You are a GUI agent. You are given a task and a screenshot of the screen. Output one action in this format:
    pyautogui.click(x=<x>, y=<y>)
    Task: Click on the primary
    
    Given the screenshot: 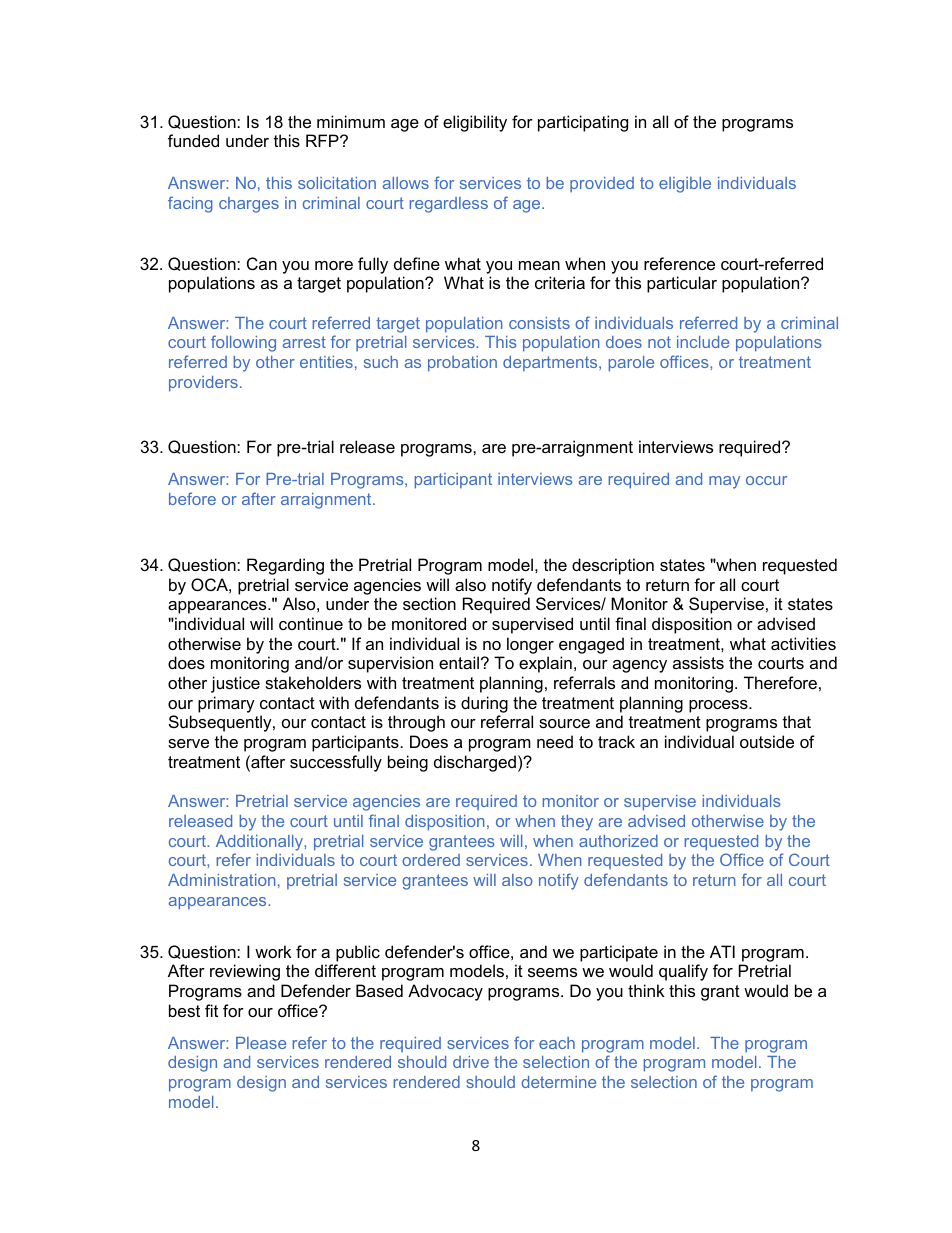 What is the action you would take?
    pyautogui.click(x=226, y=704)
